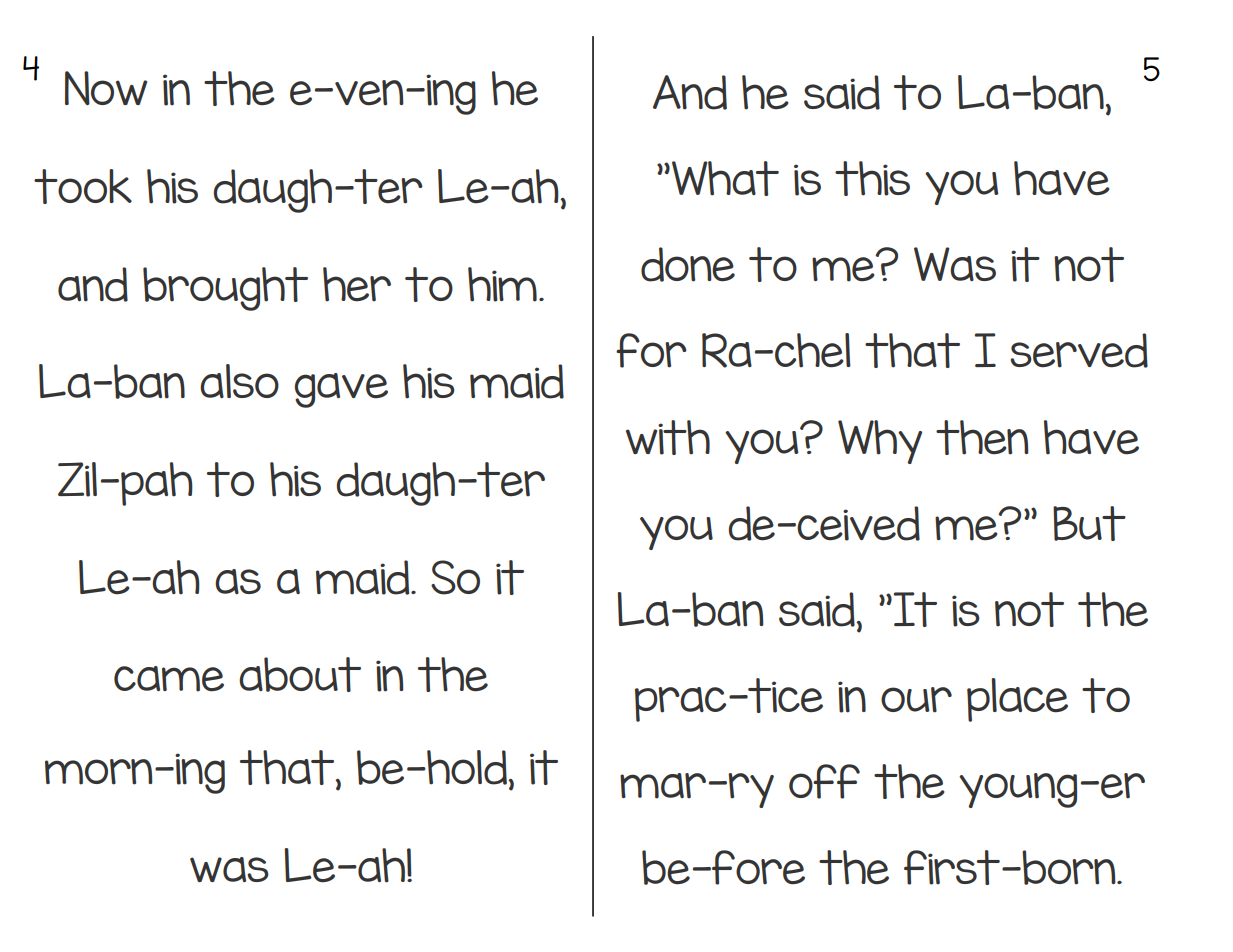  Describe the element at coordinates (982, 437) in the screenshot. I see `then` at that location.
